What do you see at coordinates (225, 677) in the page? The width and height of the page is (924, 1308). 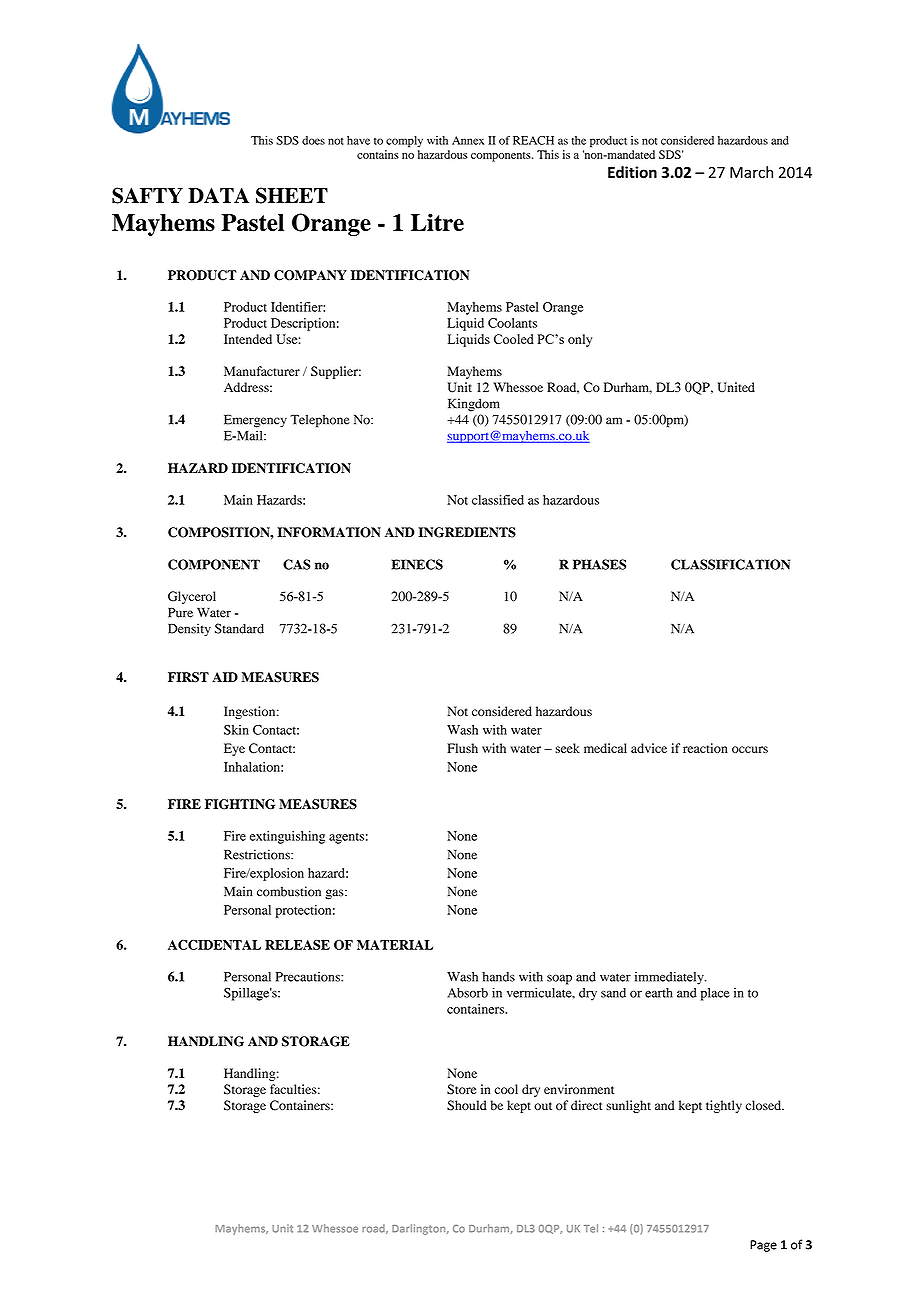 I see `AID` at bounding box center [225, 677].
